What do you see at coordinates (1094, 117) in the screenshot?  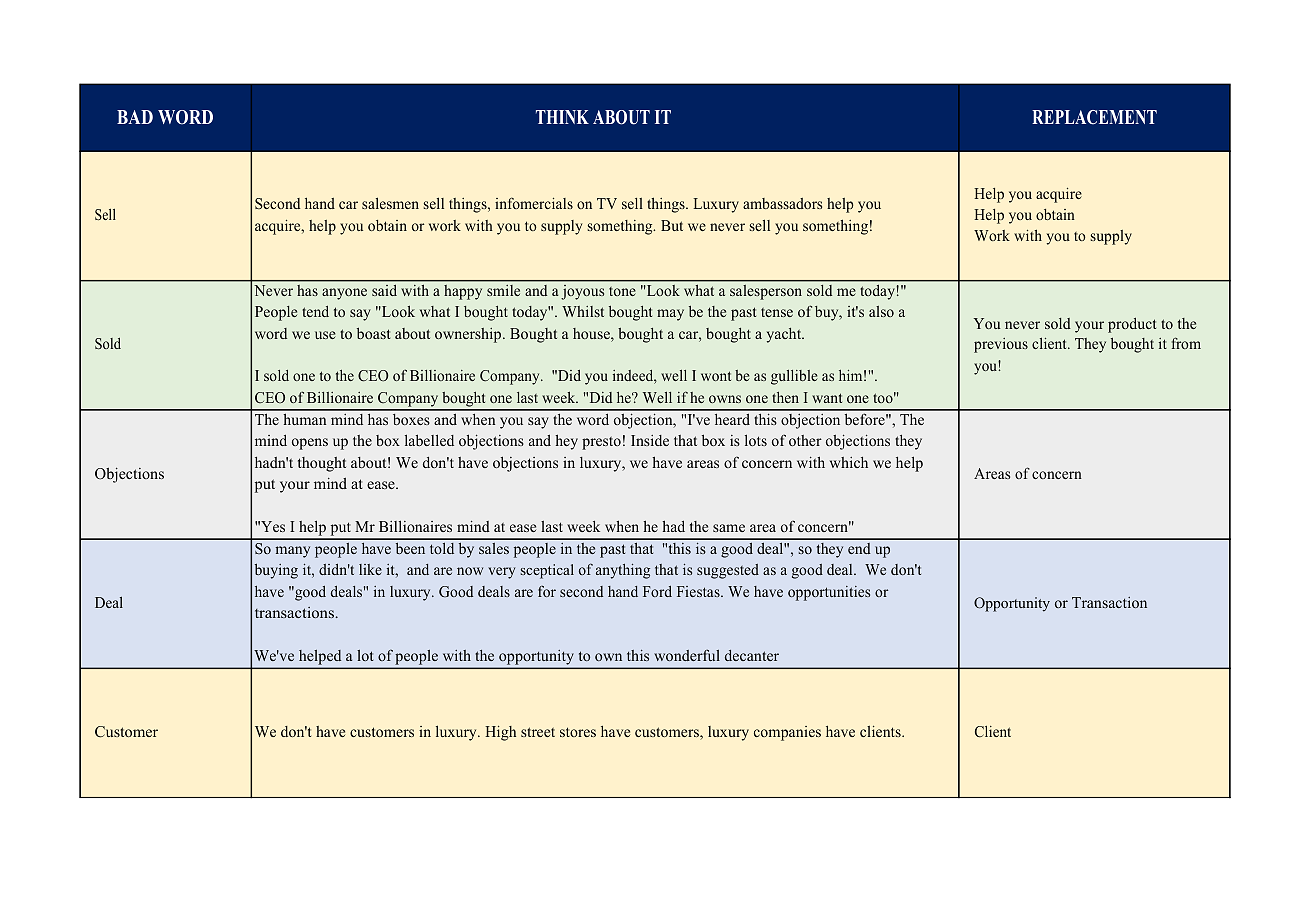 I see `REPLACEMENT` at bounding box center [1094, 117].
